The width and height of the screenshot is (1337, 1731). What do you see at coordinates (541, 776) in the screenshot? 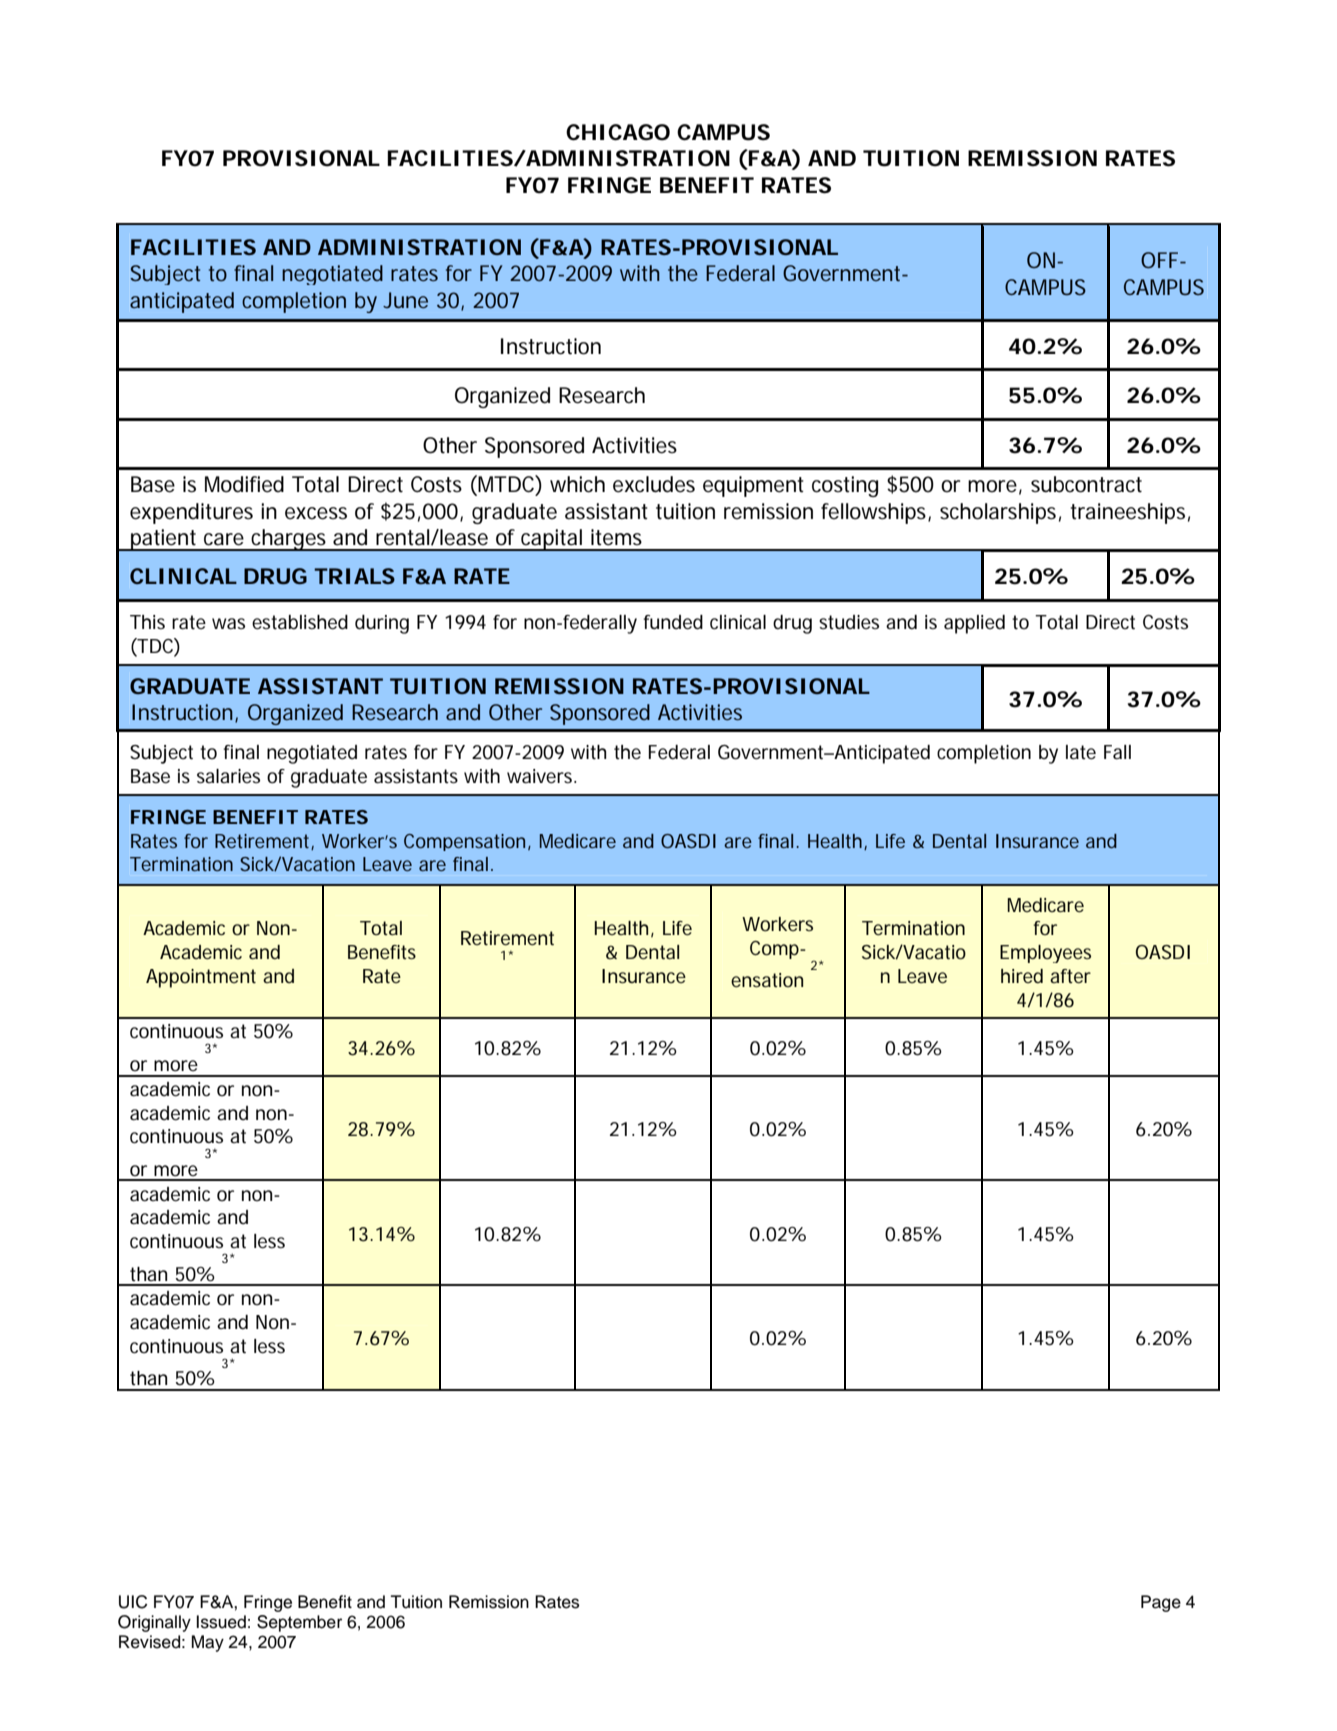
I see `waivers` at bounding box center [541, 776].
